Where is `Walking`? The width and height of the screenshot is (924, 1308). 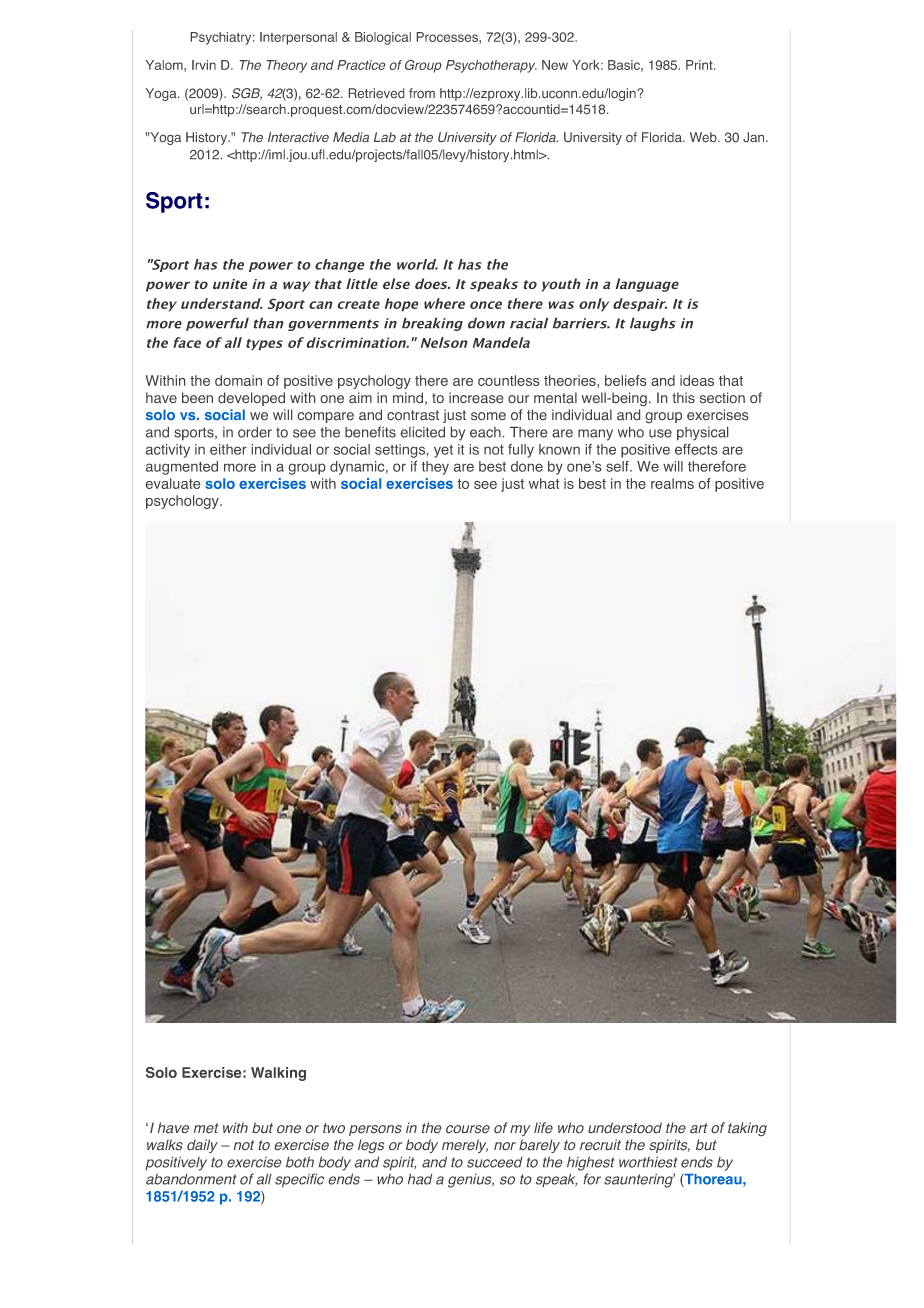 Walking is located at coordinates (278, 1074).
